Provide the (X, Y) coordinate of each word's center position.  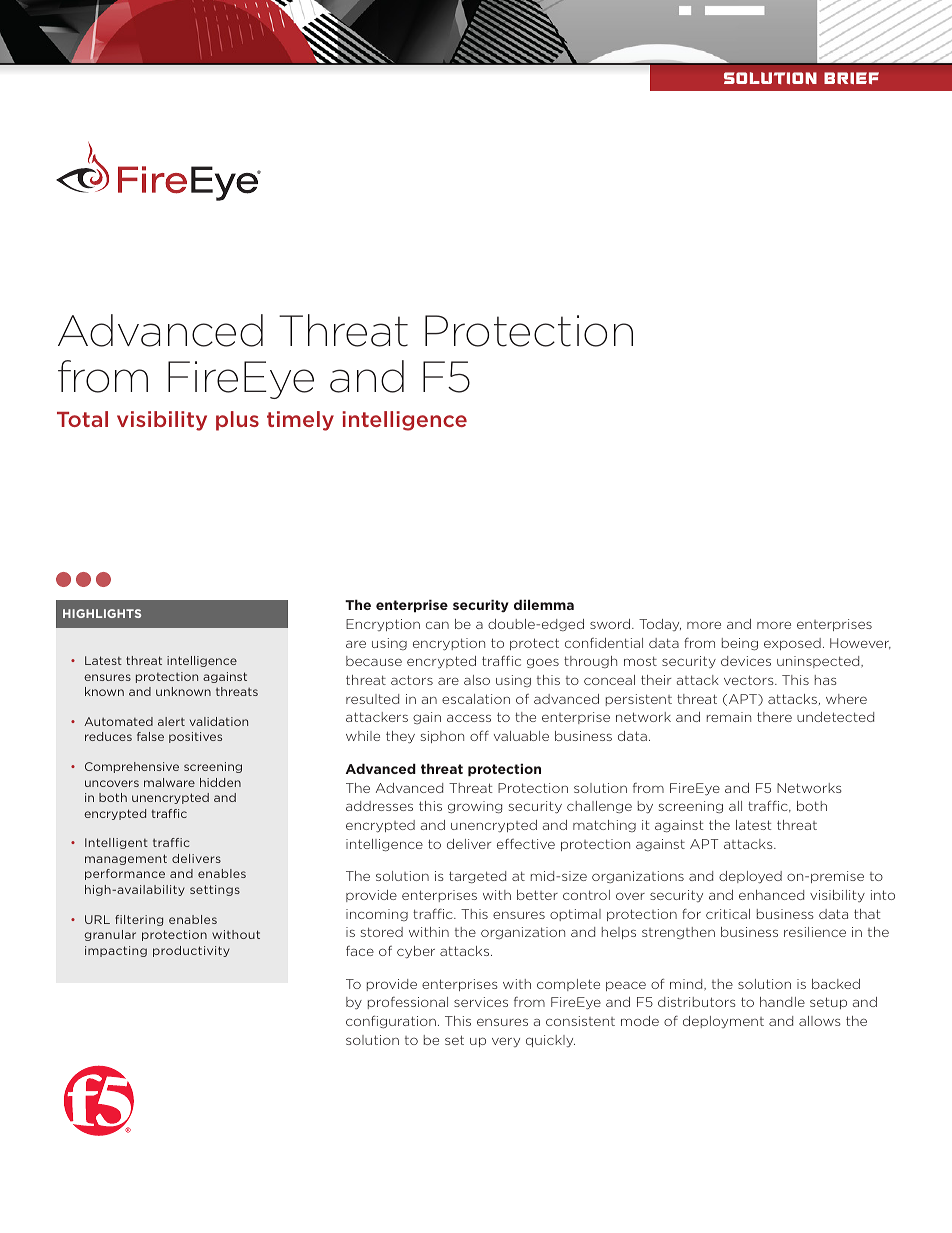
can (437, 625)
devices (746, 661)
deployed (750, 877)
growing (475, 807)
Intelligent (116, 843)
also (477, 680)
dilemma (544, 604)
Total (82, 419)
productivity (191, 951)
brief (851, 78)
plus (237, 421)
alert (171, 721)
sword (611, 624)
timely (300, 421)
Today (660, 625)
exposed (792, 644)
